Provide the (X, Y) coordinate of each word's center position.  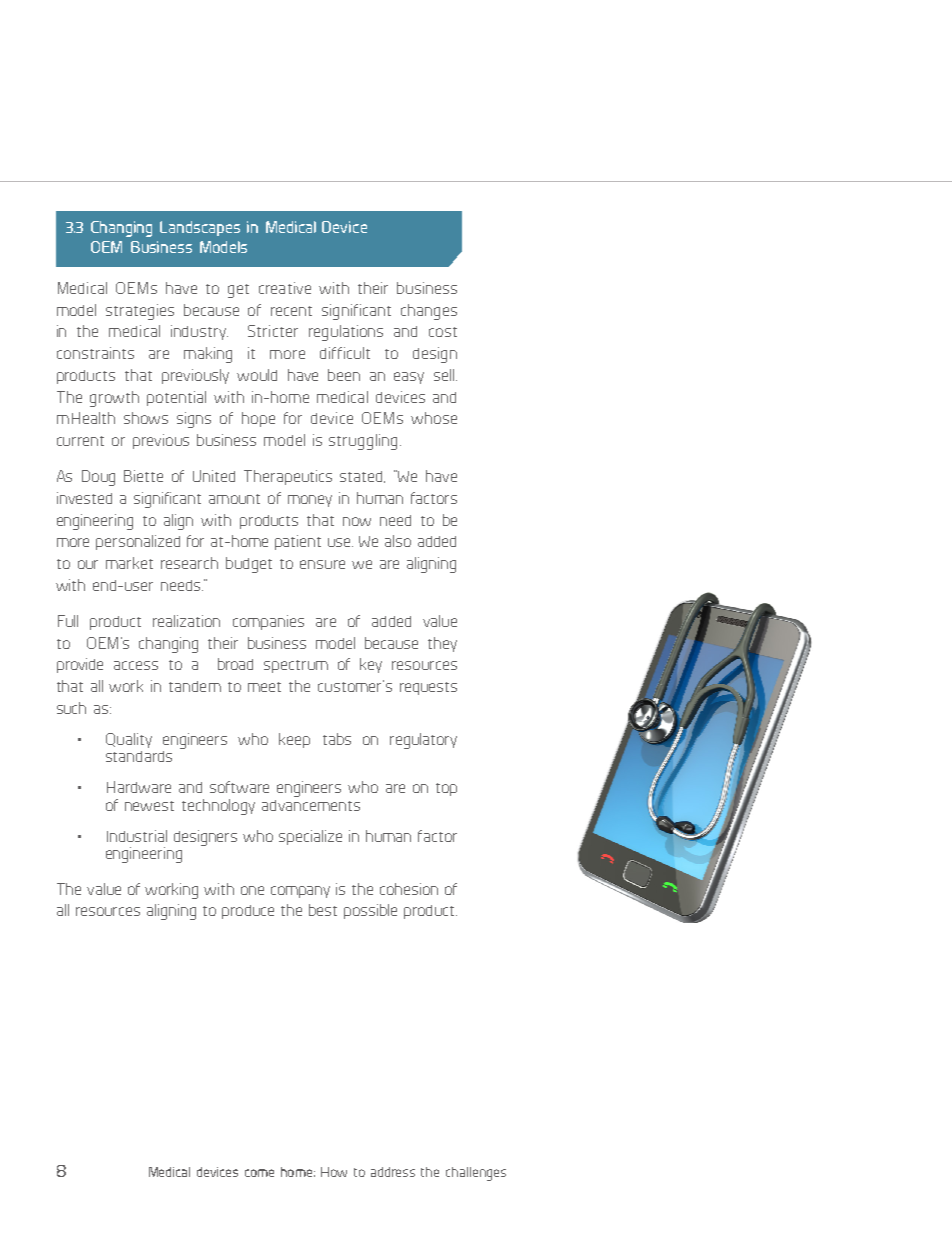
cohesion (409, 889)
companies (268, 622)
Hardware (139, 787)
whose (434, 418)
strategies (140, 312)
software (239, 787)
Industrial (137, 836)
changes (429, 312)
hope (258, 419)
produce (248, 912)
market (129, 563)
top (446, 789)
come (259, 1173)
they (442, 644)
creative (285, 288)
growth (114, 399)
